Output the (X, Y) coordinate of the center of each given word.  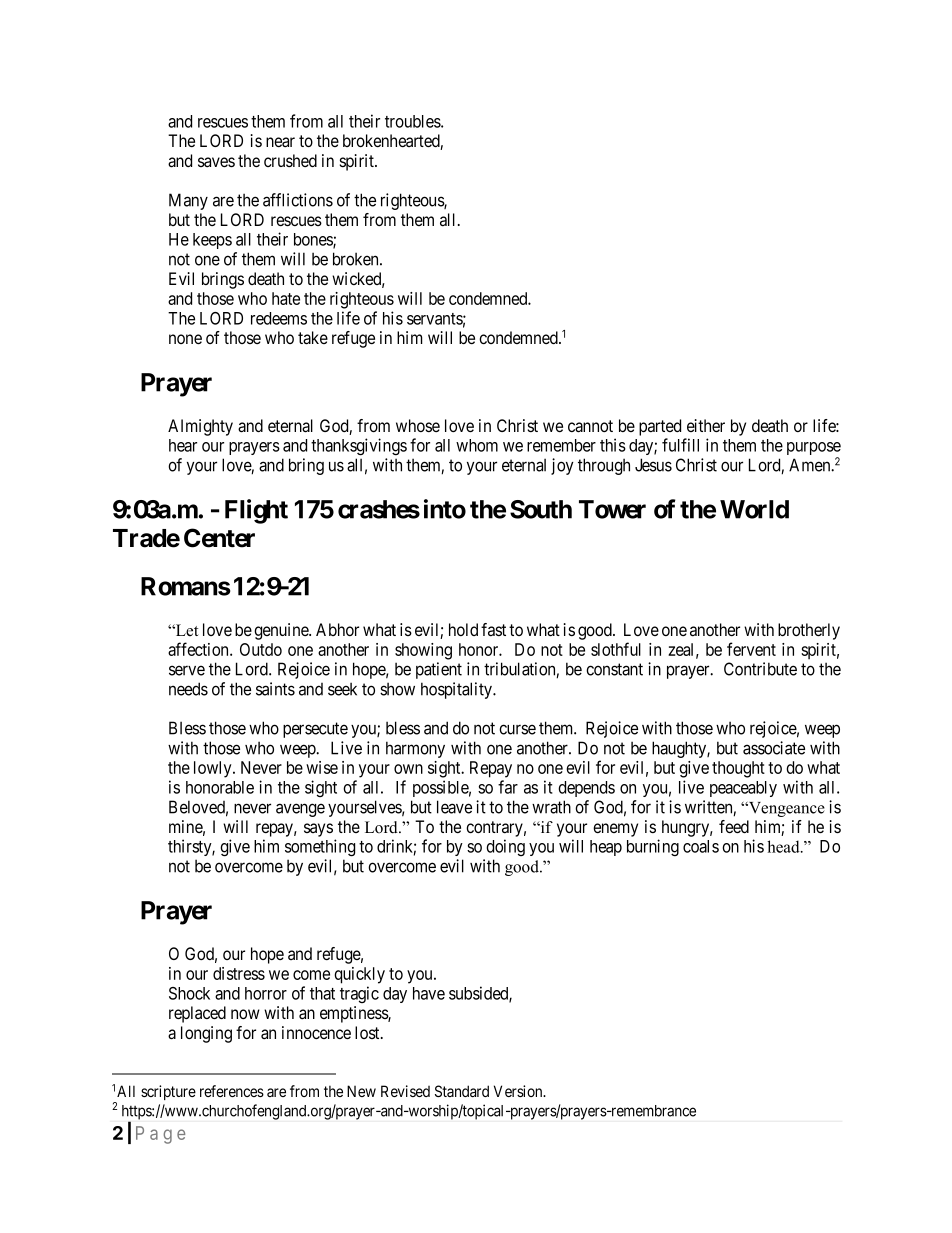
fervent (751, 649)
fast (493, 630)
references (232, 1091)
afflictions (298, 200)
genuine (282, 631)
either (706, 425)
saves (216, 162)
